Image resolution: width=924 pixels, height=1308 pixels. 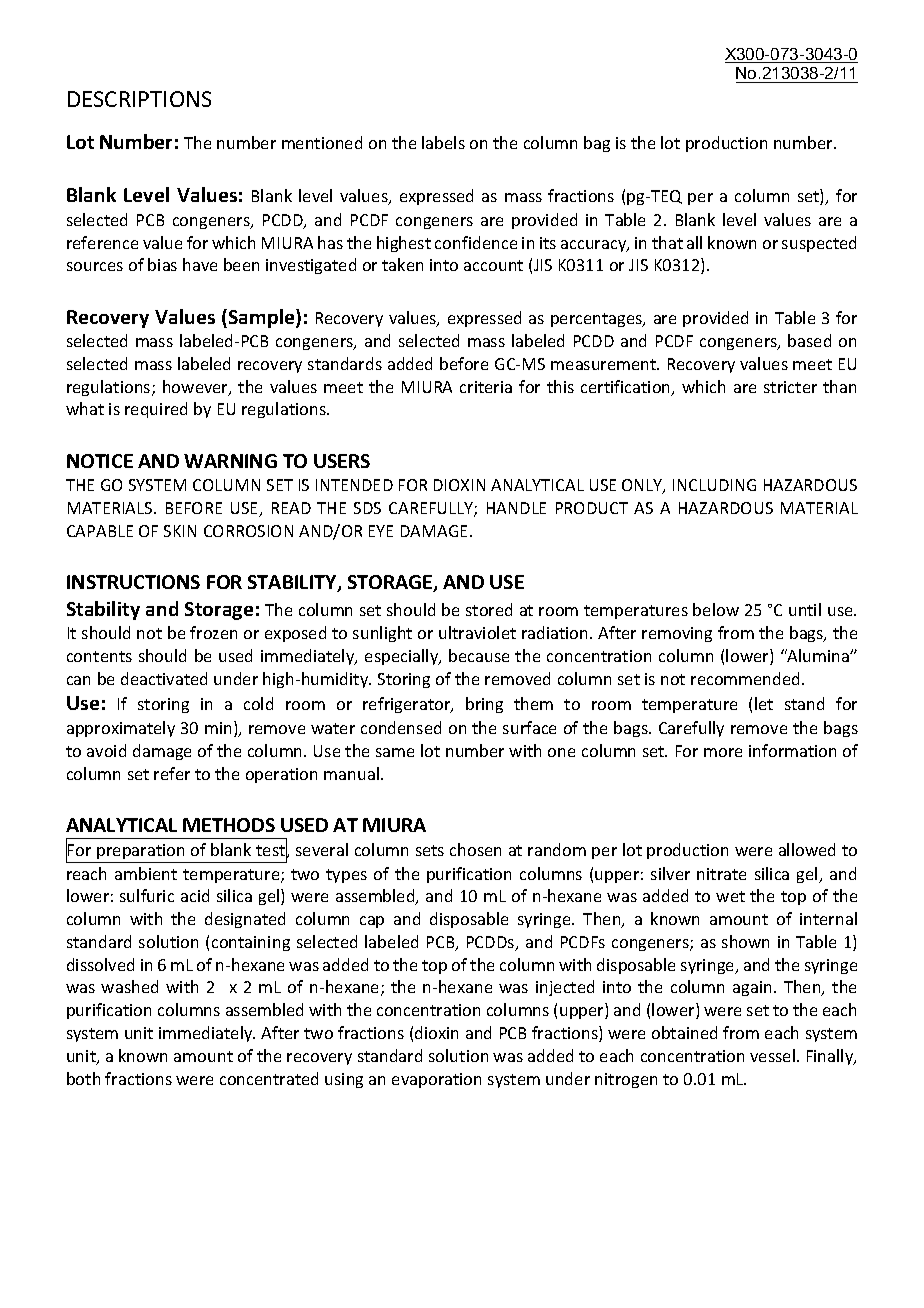 I want to click on stored, so click(x=489, y=609).
